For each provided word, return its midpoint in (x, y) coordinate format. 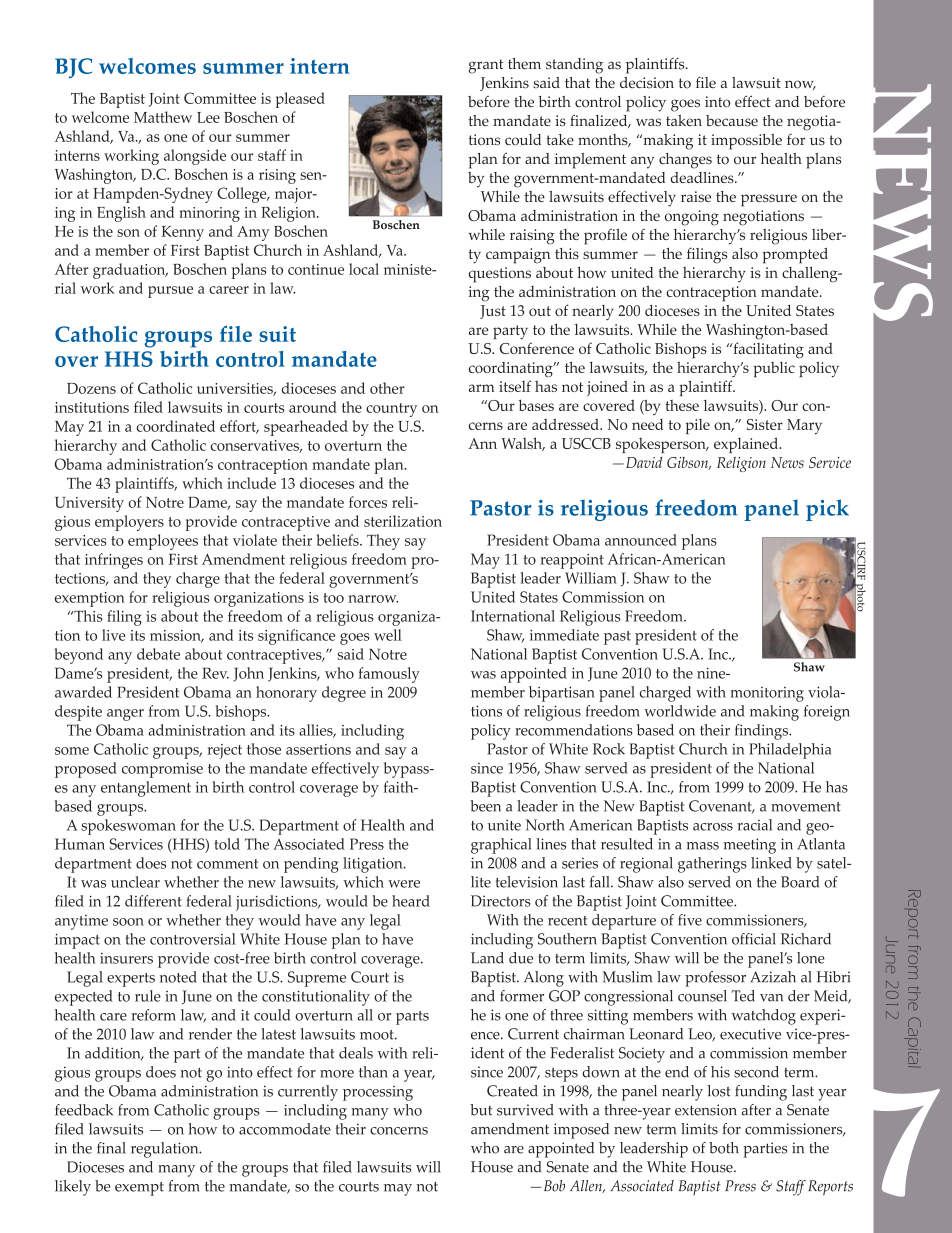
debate (158, 654)
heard (411, 901)
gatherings (712, 865)
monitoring (767, 694)
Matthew (163, 117)
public (774, 369)
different (153, 901)
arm (481, 388)
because (732, 121)
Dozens (91, 388)
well (388, 635)
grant (486, 66)
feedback (84, 1110)
